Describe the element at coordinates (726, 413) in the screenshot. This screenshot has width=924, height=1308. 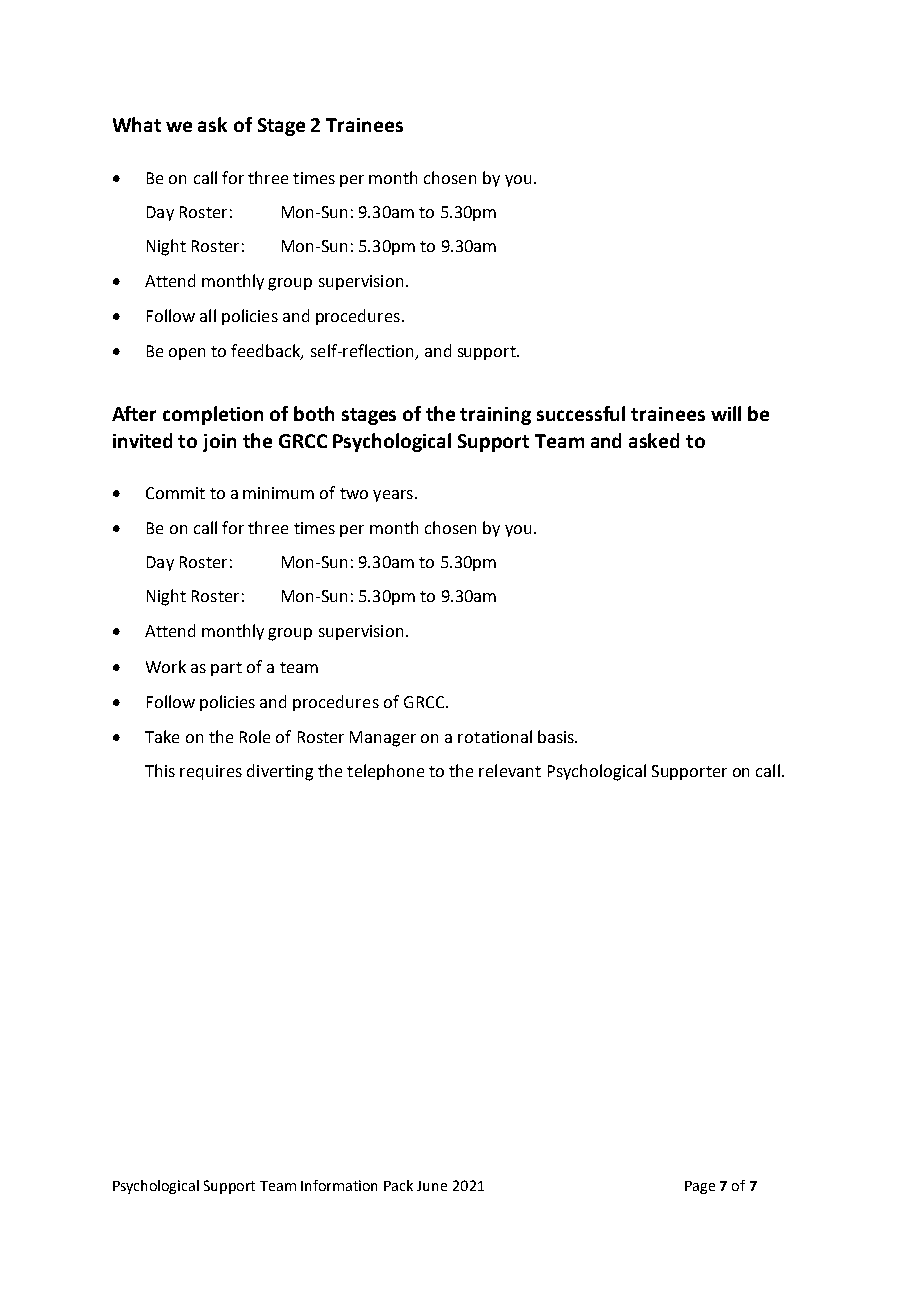
I see `will` at that location.
